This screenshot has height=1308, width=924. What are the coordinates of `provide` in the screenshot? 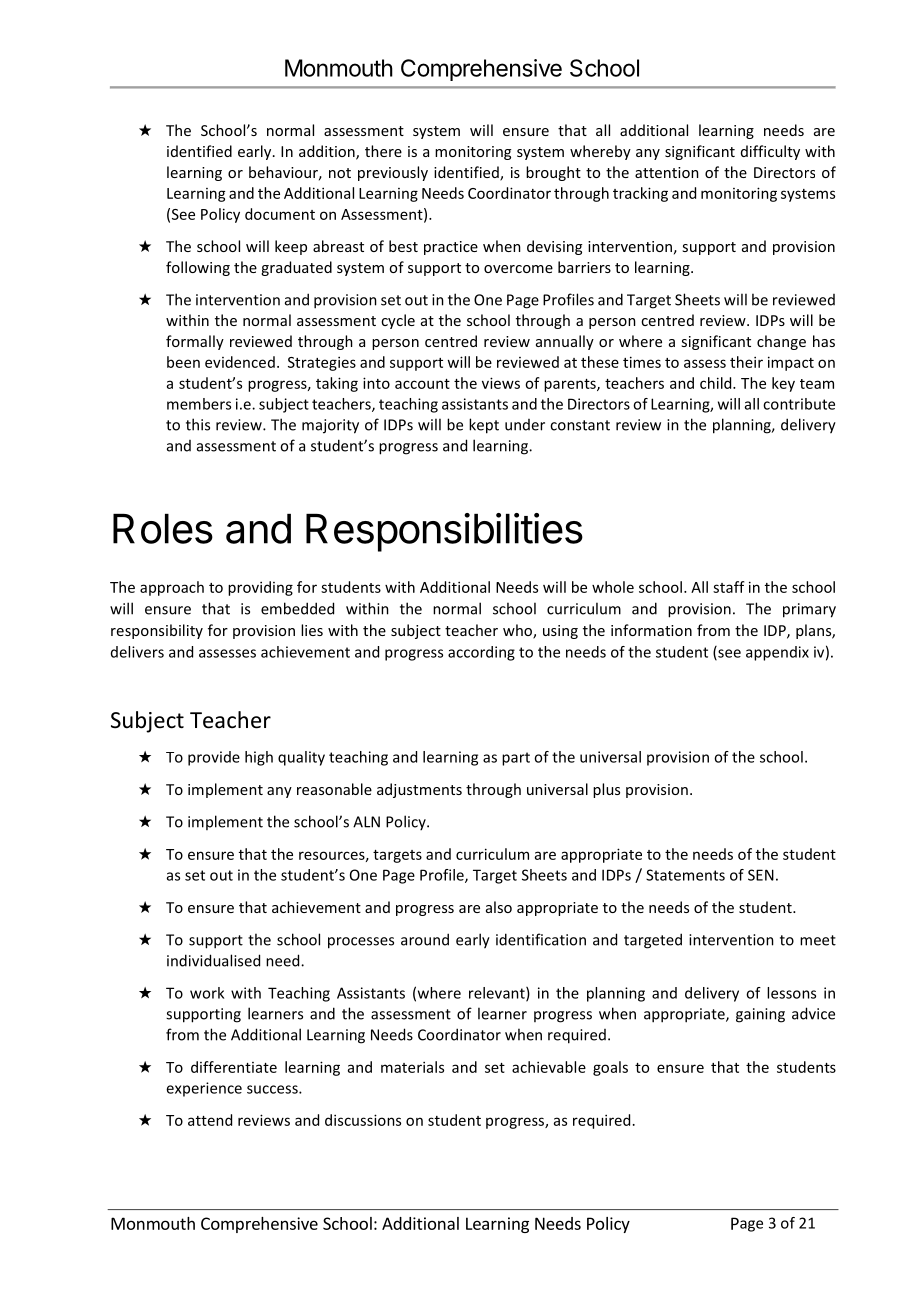 It's located at (214, 758).
